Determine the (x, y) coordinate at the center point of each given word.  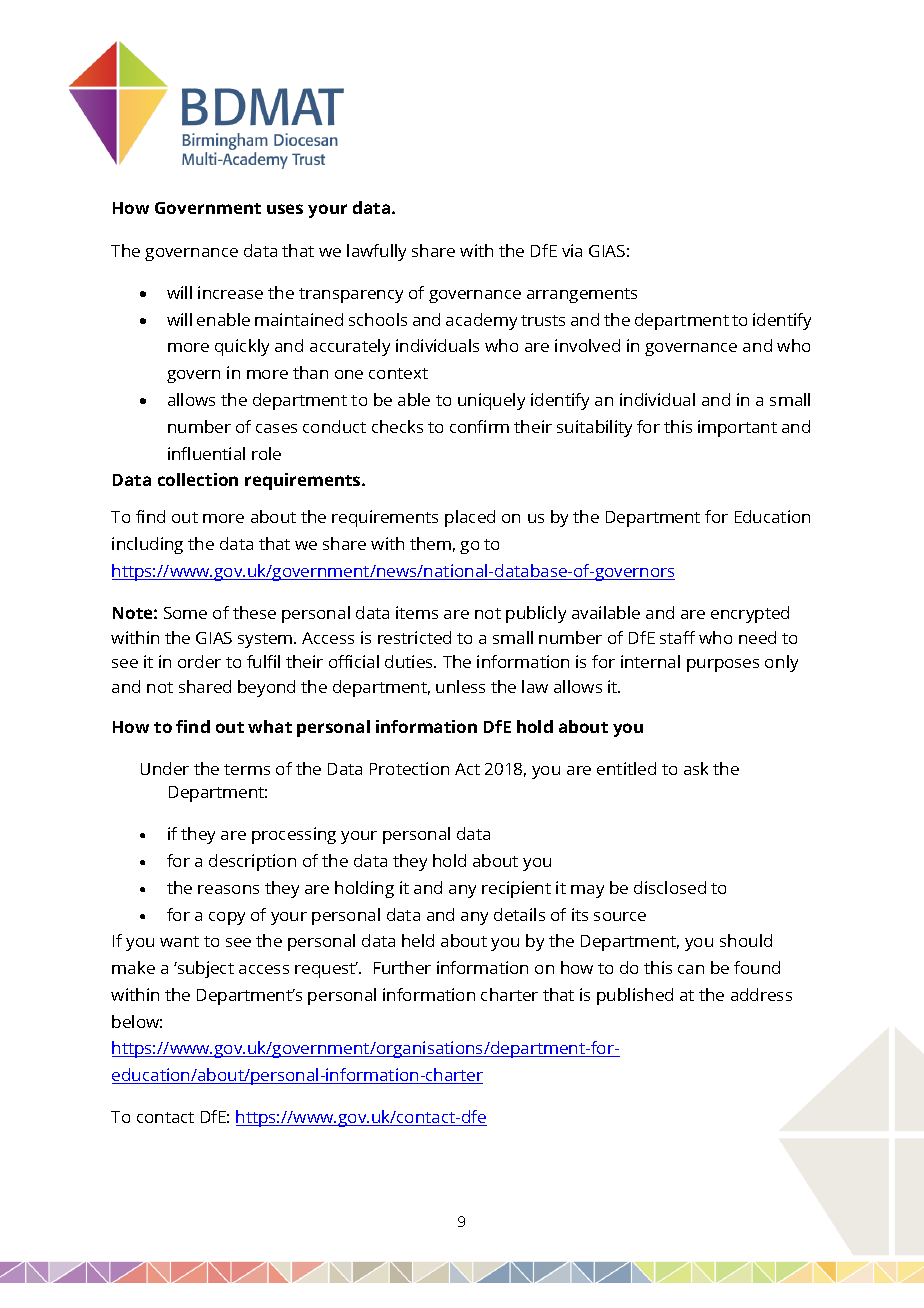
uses (285, 209)
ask (696, 768)
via (572, 250)
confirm (479, 426)
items (417, 612)
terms (247, 769)
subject (205, 969)
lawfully (376, 252)
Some (185, 613)
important (737, 428)
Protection (409, 768)
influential (206, 453)
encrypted (750, 614)
